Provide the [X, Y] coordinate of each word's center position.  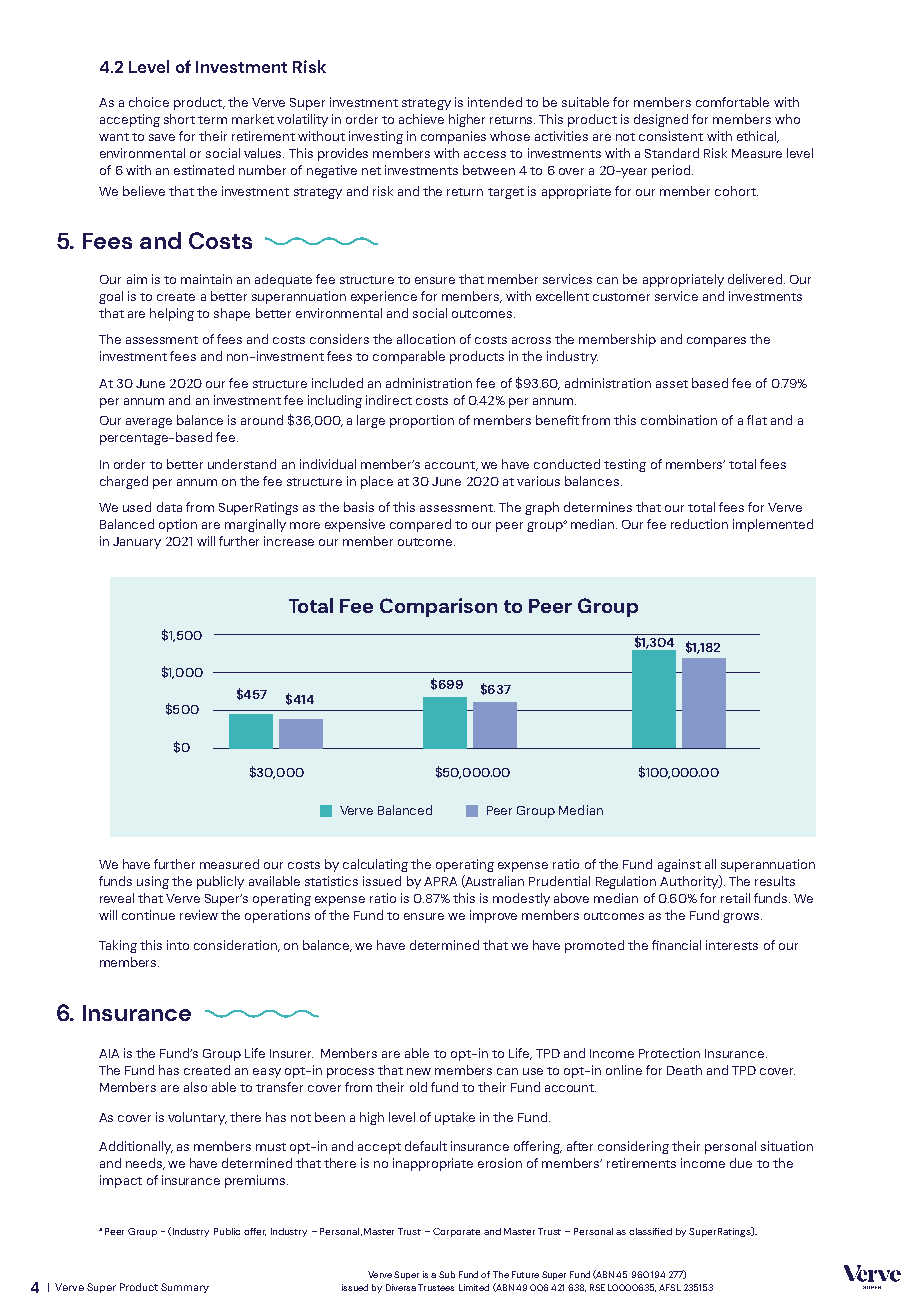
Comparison [438, 607]
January [137, 543]
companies [453, 137]
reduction [699, 524]
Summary [185, 1288]
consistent [671, 136]
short [179, 119]
